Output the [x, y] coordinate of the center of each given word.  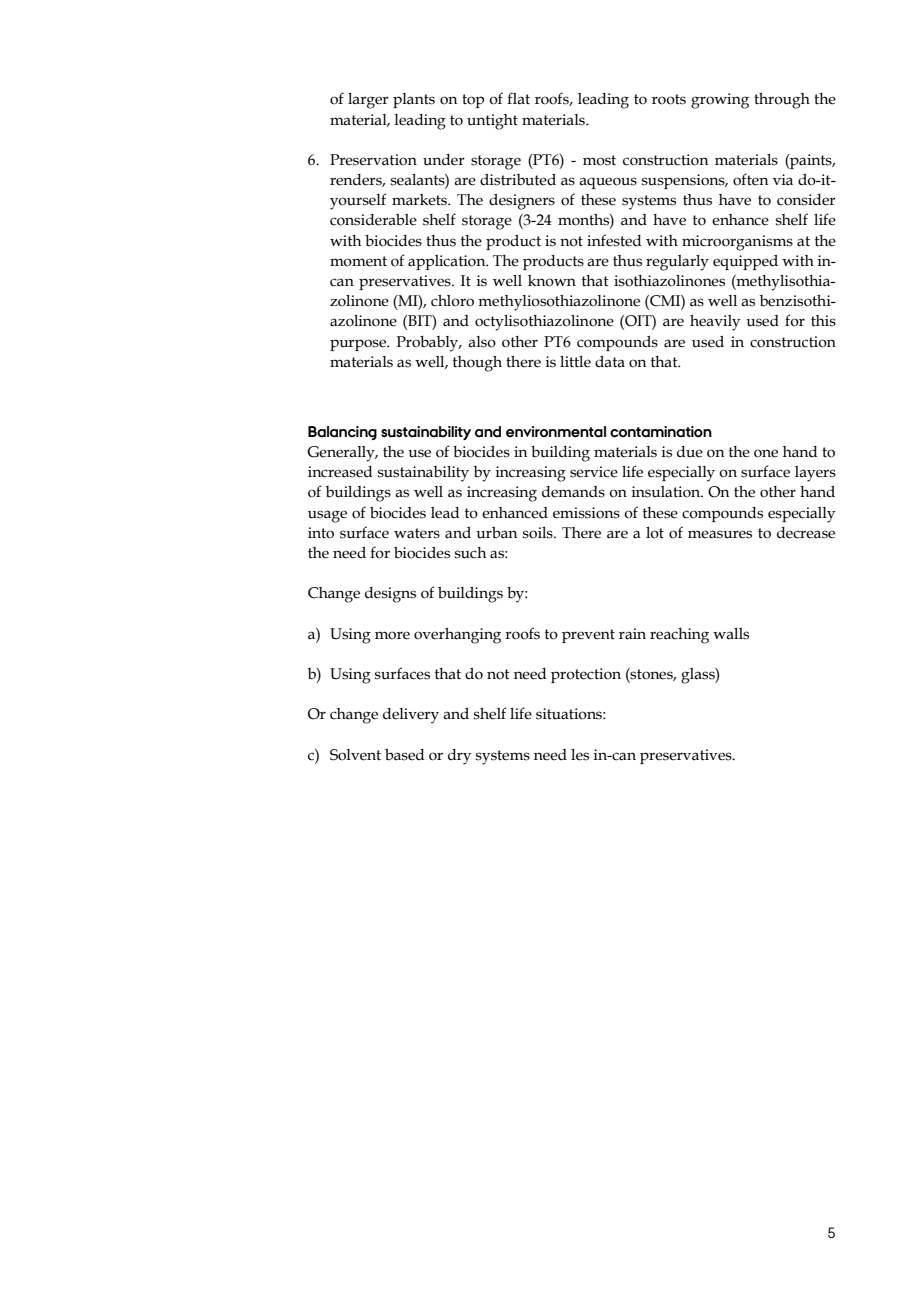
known [552, 281]
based [404, 754]
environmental [556, 432]
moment [358, 261]
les [580, 755]
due [690, 452]
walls [731, 634]
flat [518, 98]
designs [390, 595]
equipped [745, 262]
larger [368, 101]
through [782, 101]
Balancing [342, 433]
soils [539, 533]
